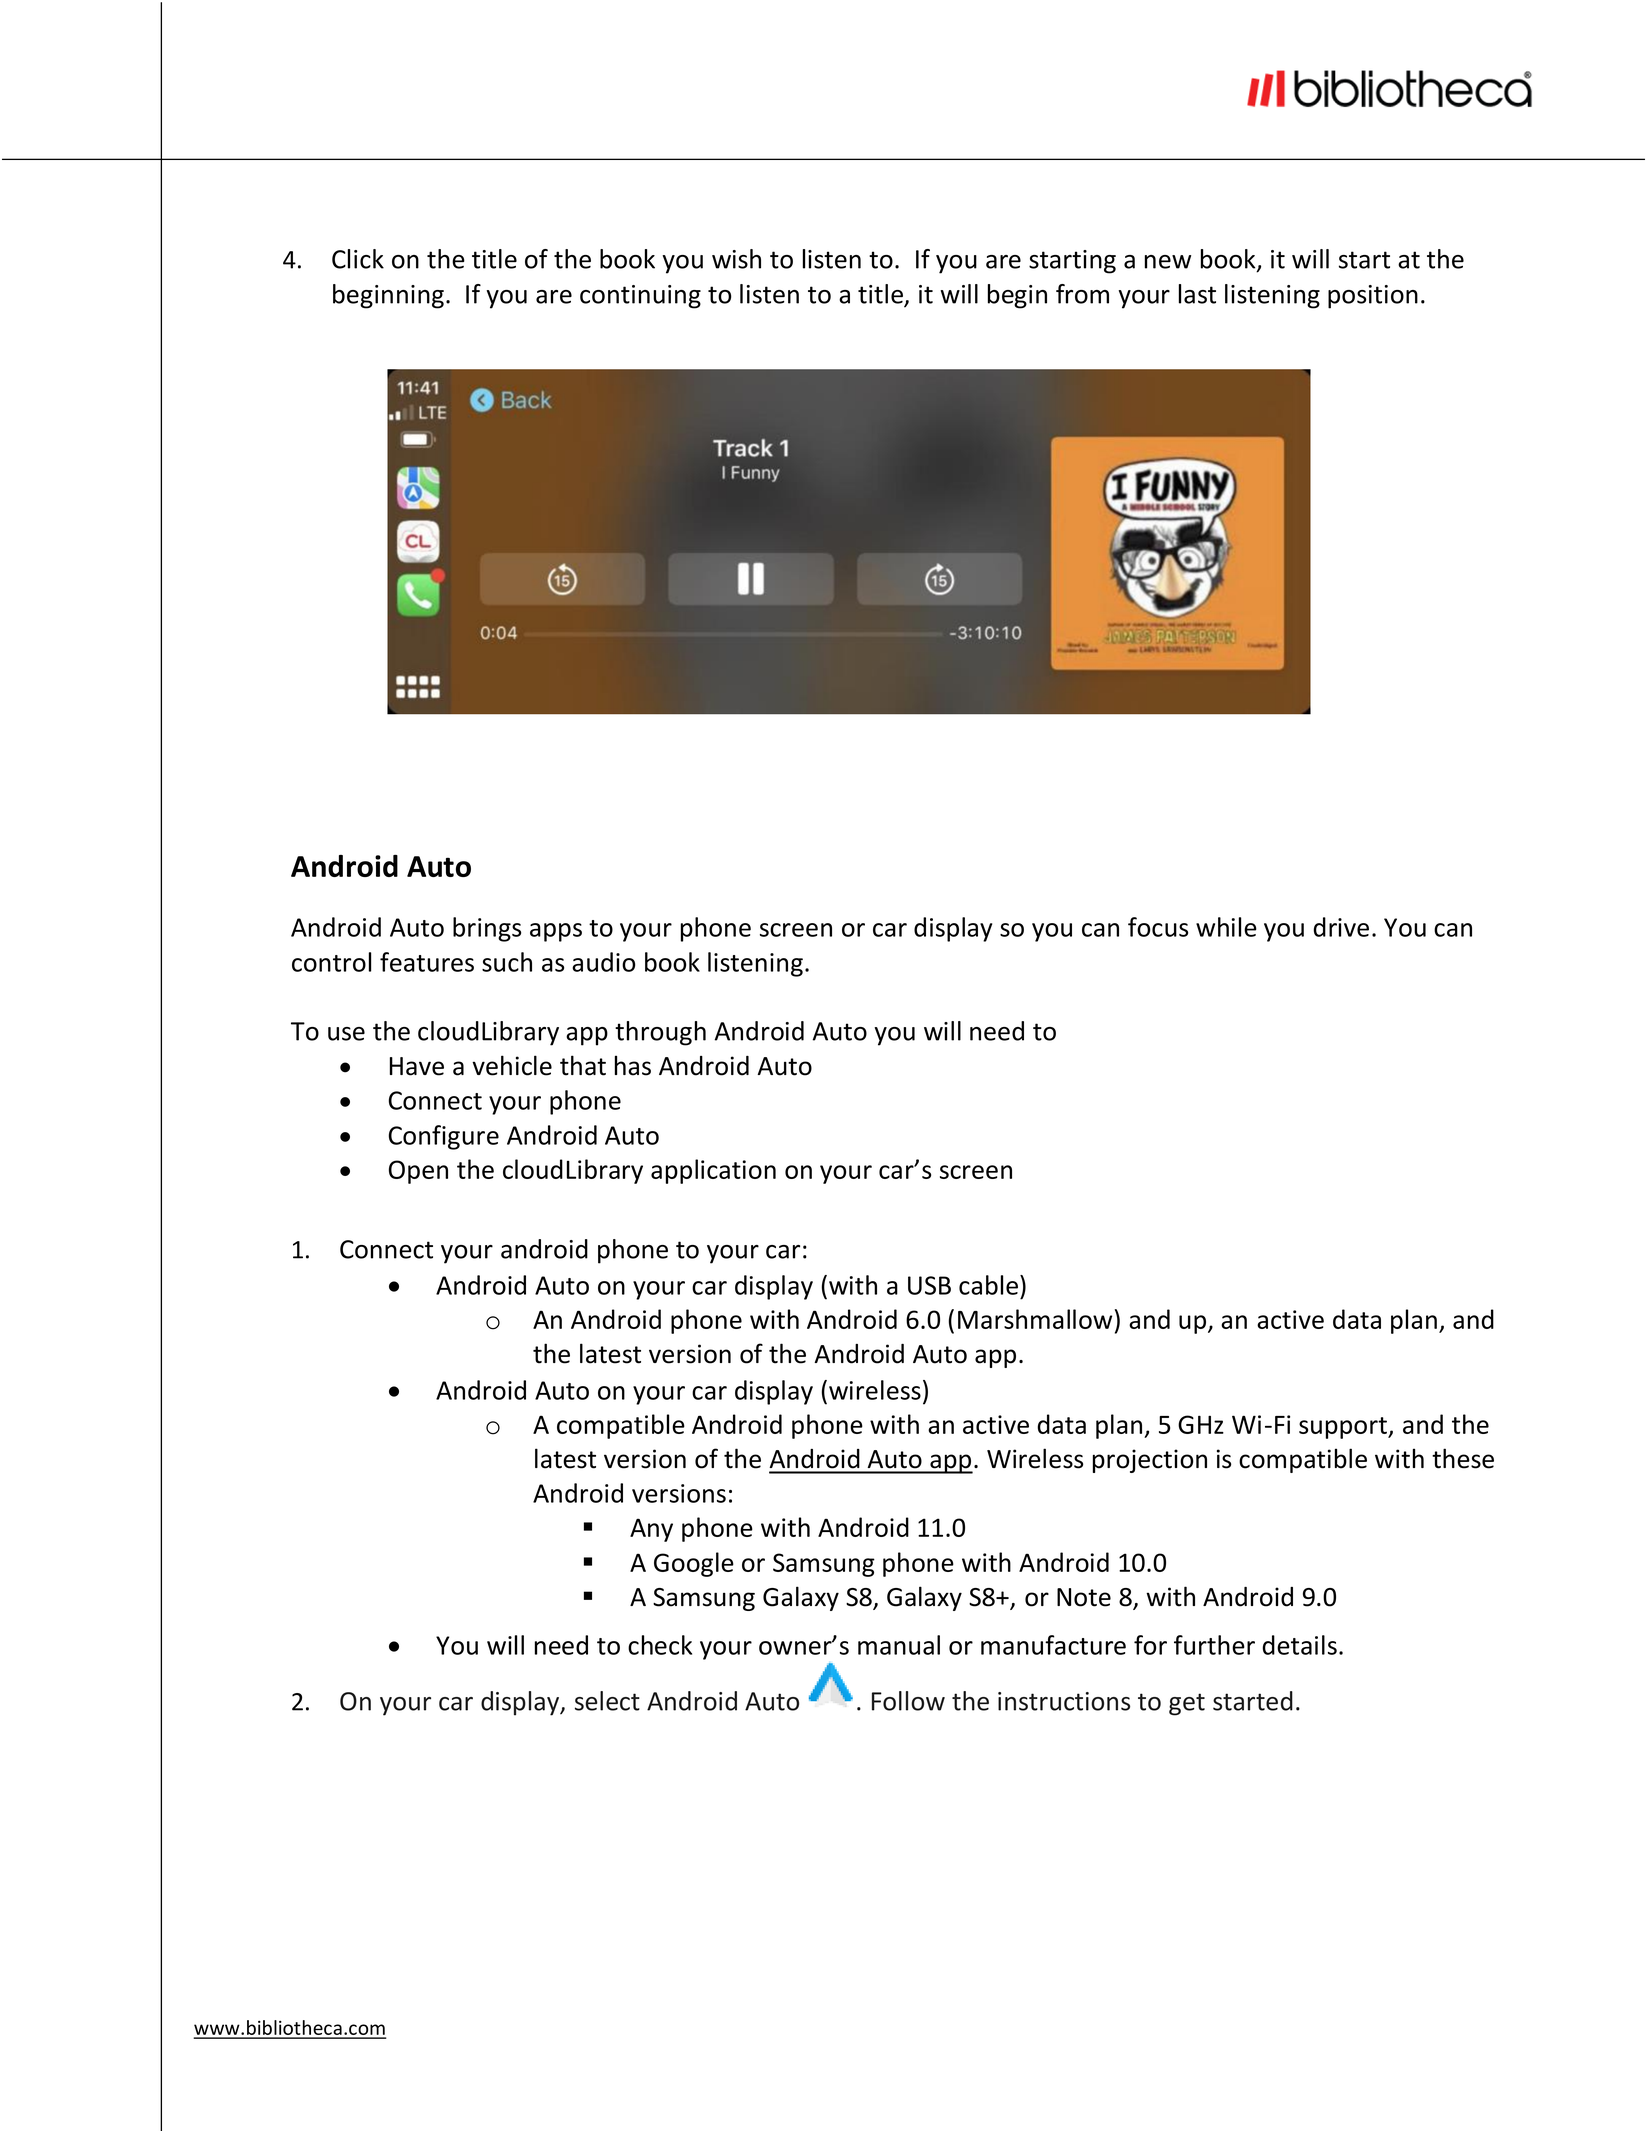 This screenshot has width=1647, height=2131. Describe the element at coordinates (358, 259) in the screenshot. I see `Click` at that location.
